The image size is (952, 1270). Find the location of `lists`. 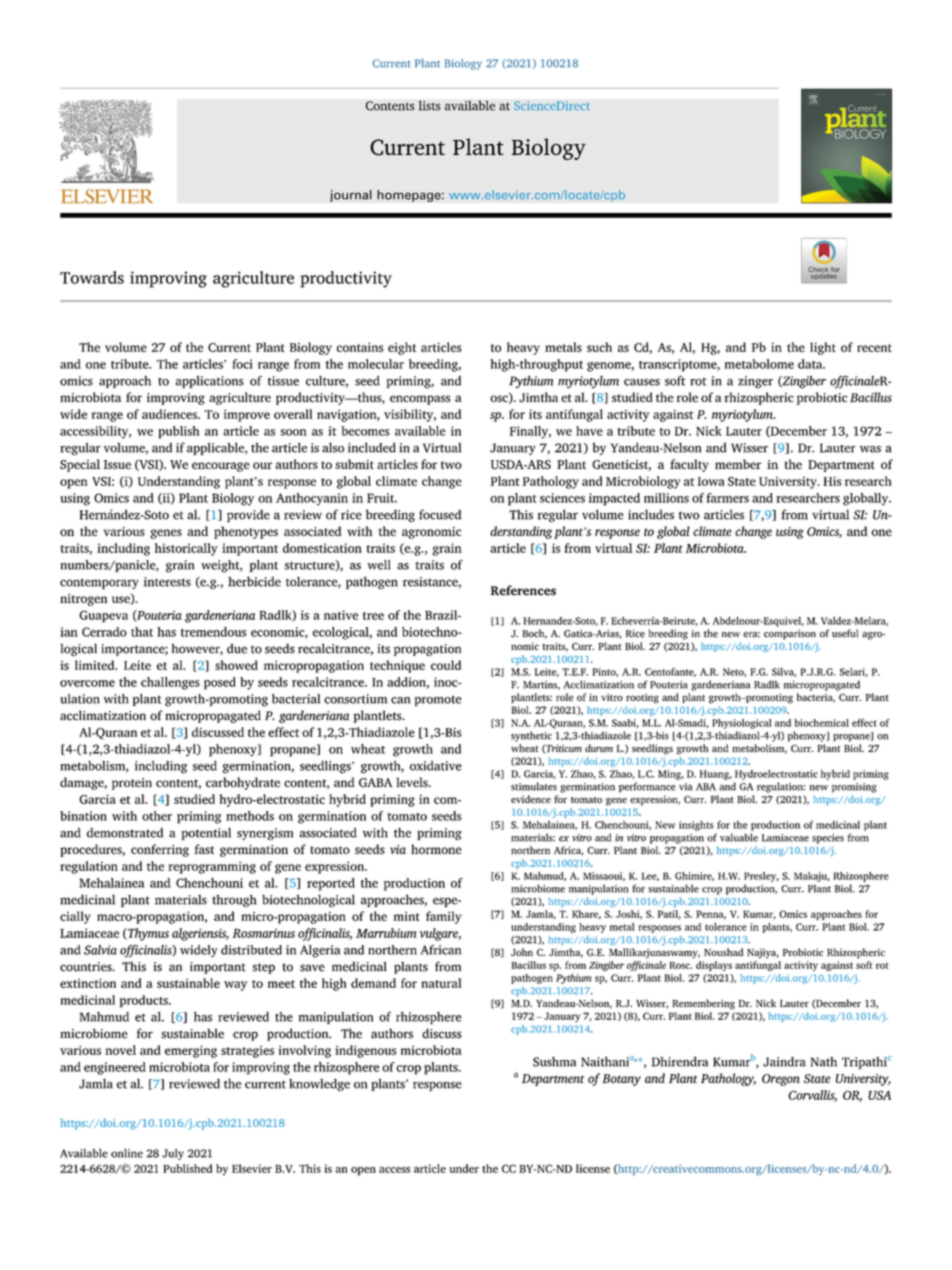

lists is located at coordinates (430, 105).
